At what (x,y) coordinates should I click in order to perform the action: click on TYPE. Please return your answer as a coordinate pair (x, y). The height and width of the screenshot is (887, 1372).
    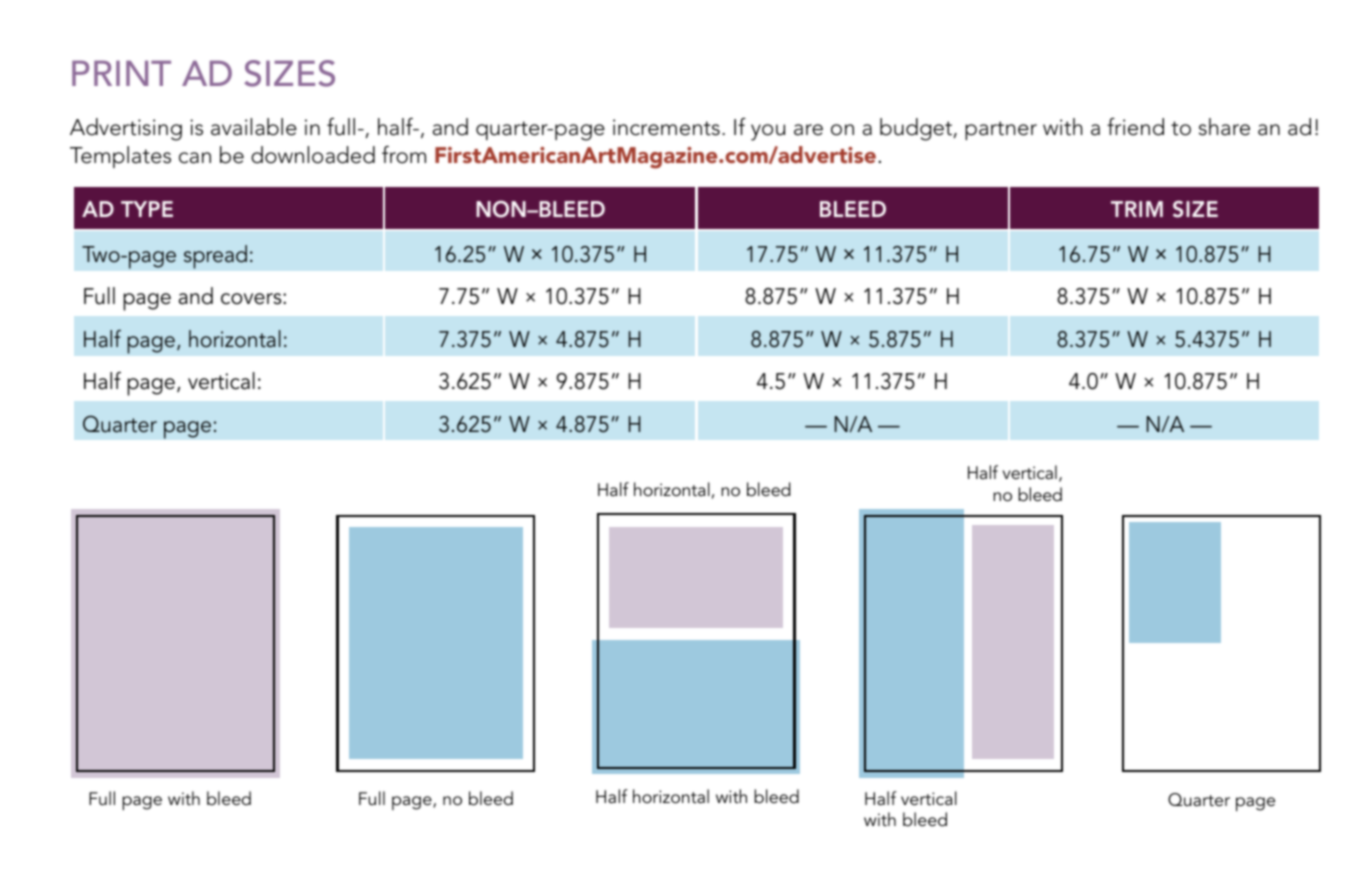
    Looking at the image, I should click on (147, 209).
